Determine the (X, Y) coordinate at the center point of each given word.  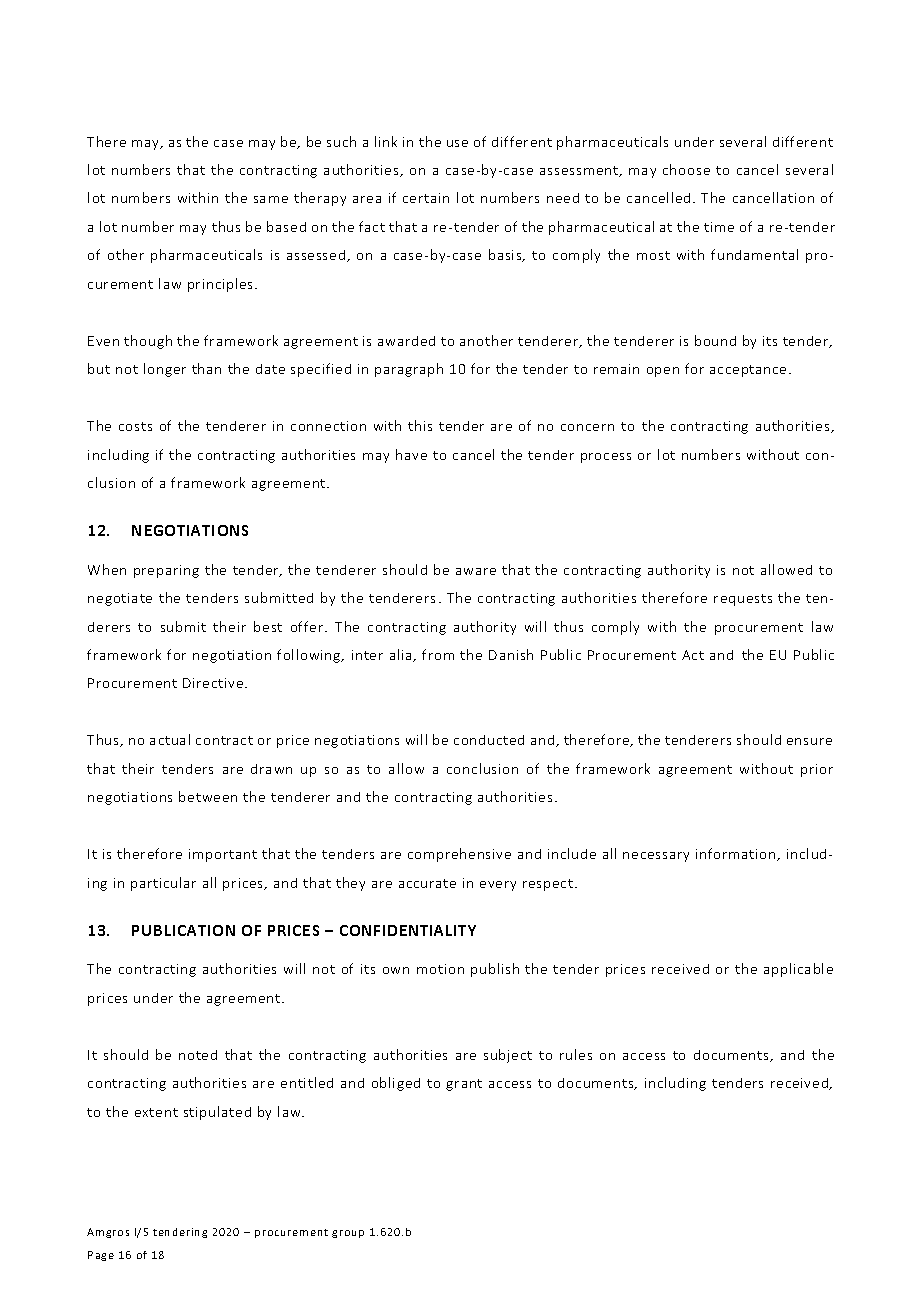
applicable (798, 970)
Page (101, 1256)
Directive (214, 683)
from (438, 654)
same (271, 199)
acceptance (748, 371)
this (420, 425)
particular (163, 884)
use (457, 143)
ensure (809, 741)
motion (440, 969)
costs (135, 426)
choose (686, 169)
